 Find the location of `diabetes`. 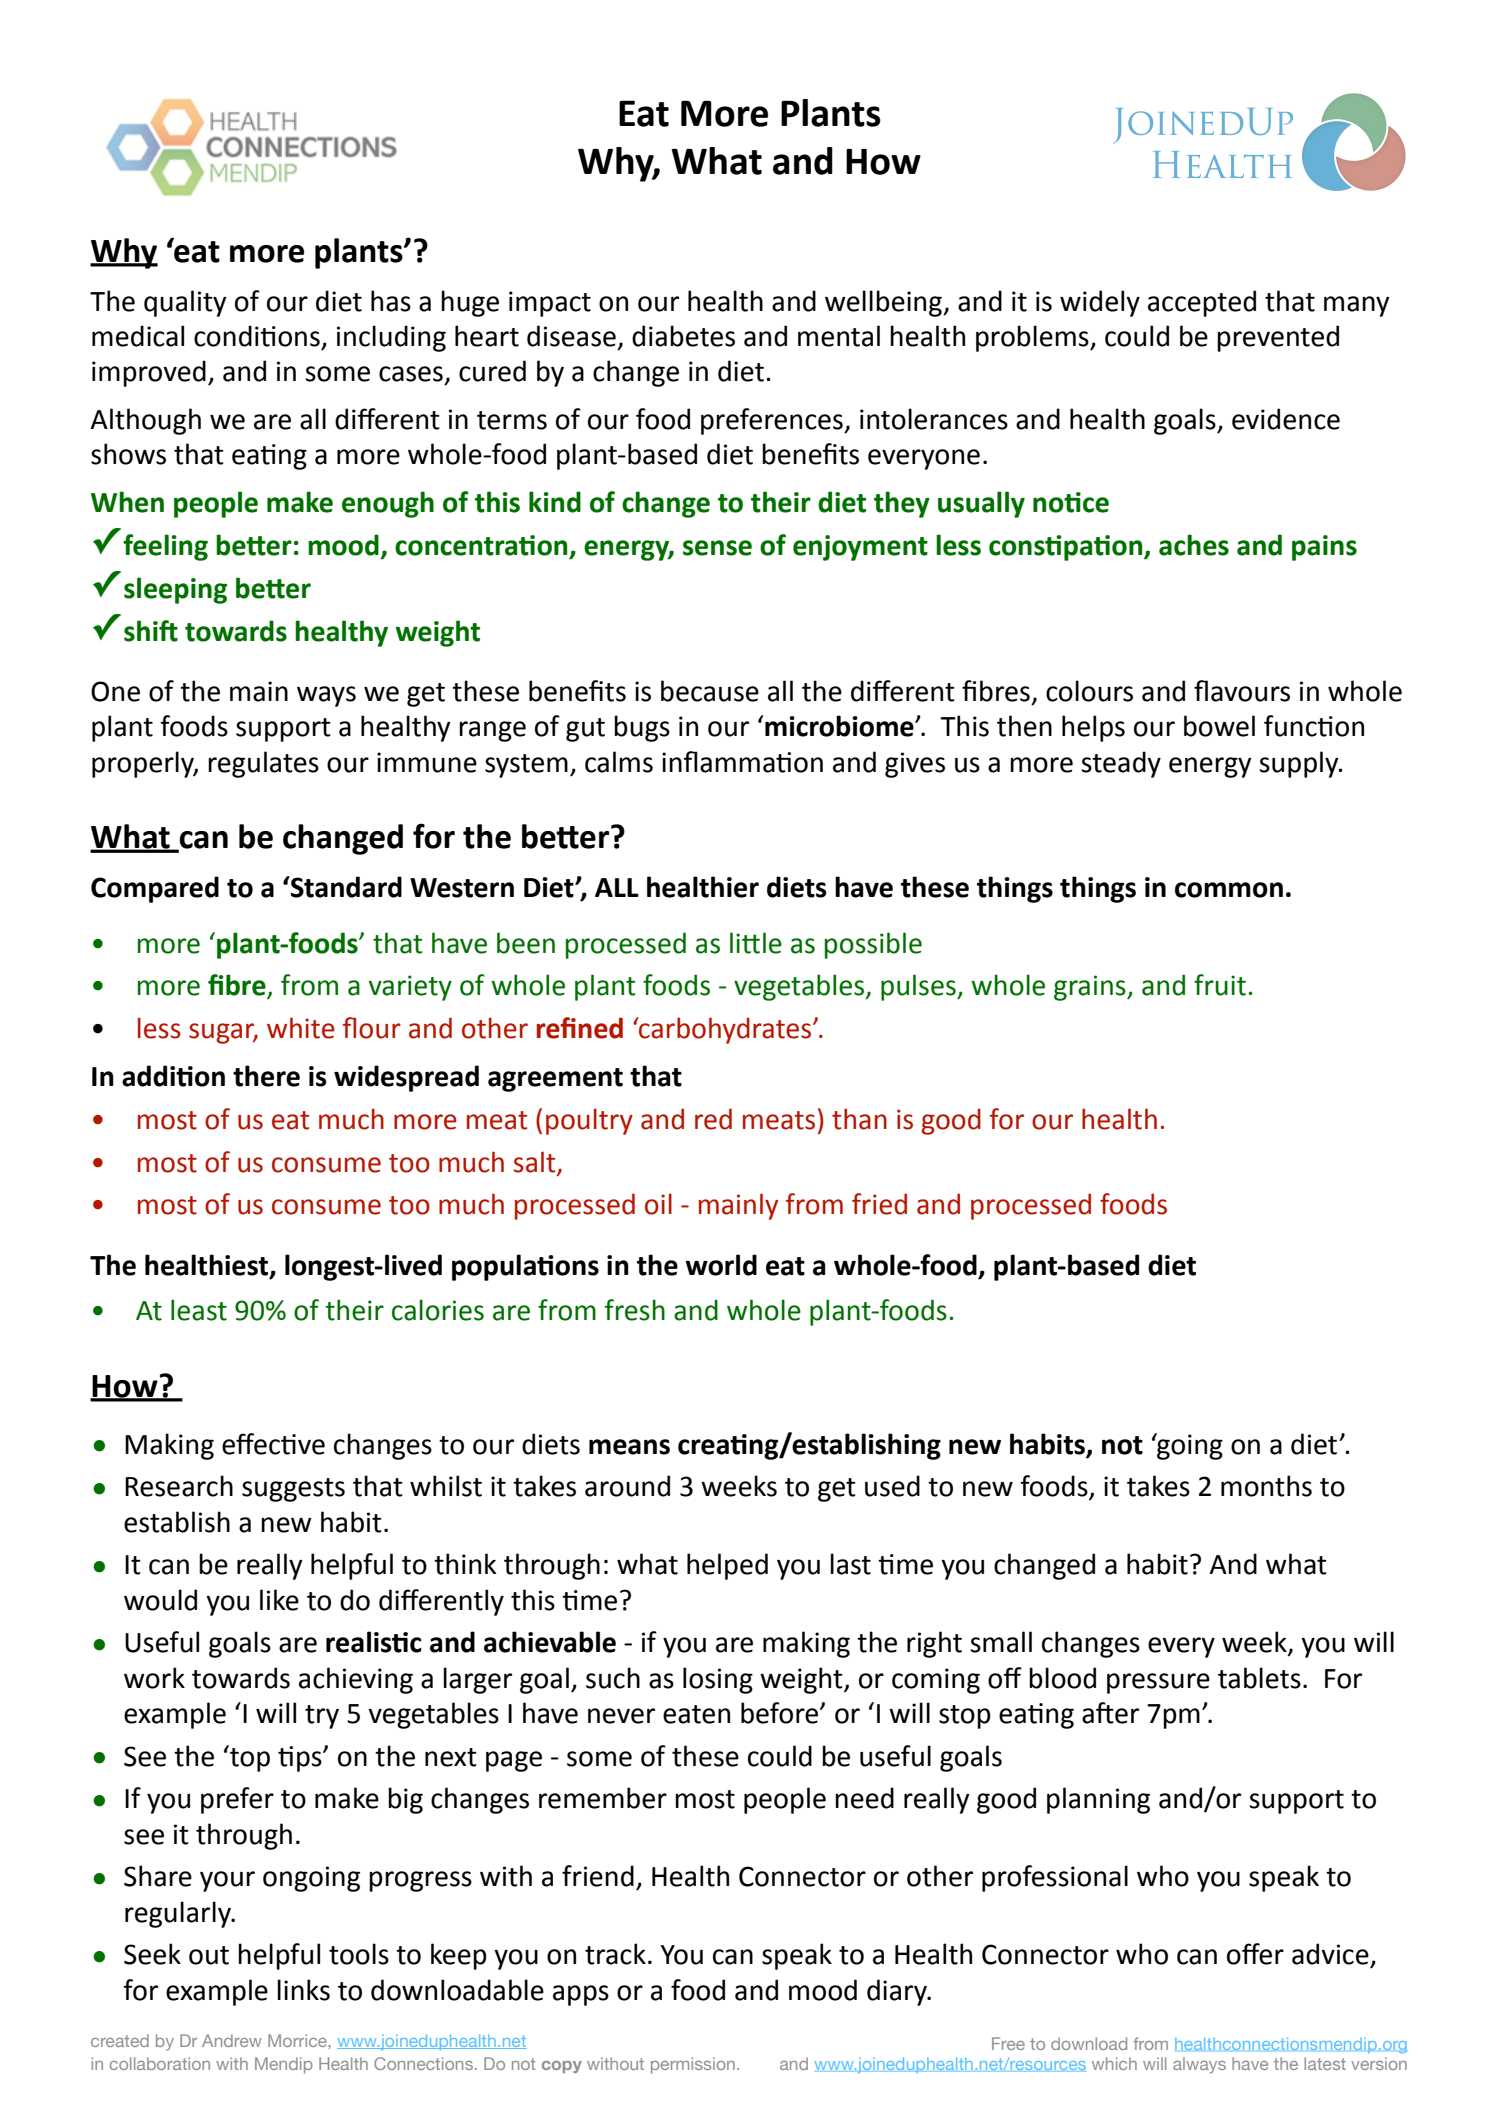

diabetes is located at coordinates (683, 336).
